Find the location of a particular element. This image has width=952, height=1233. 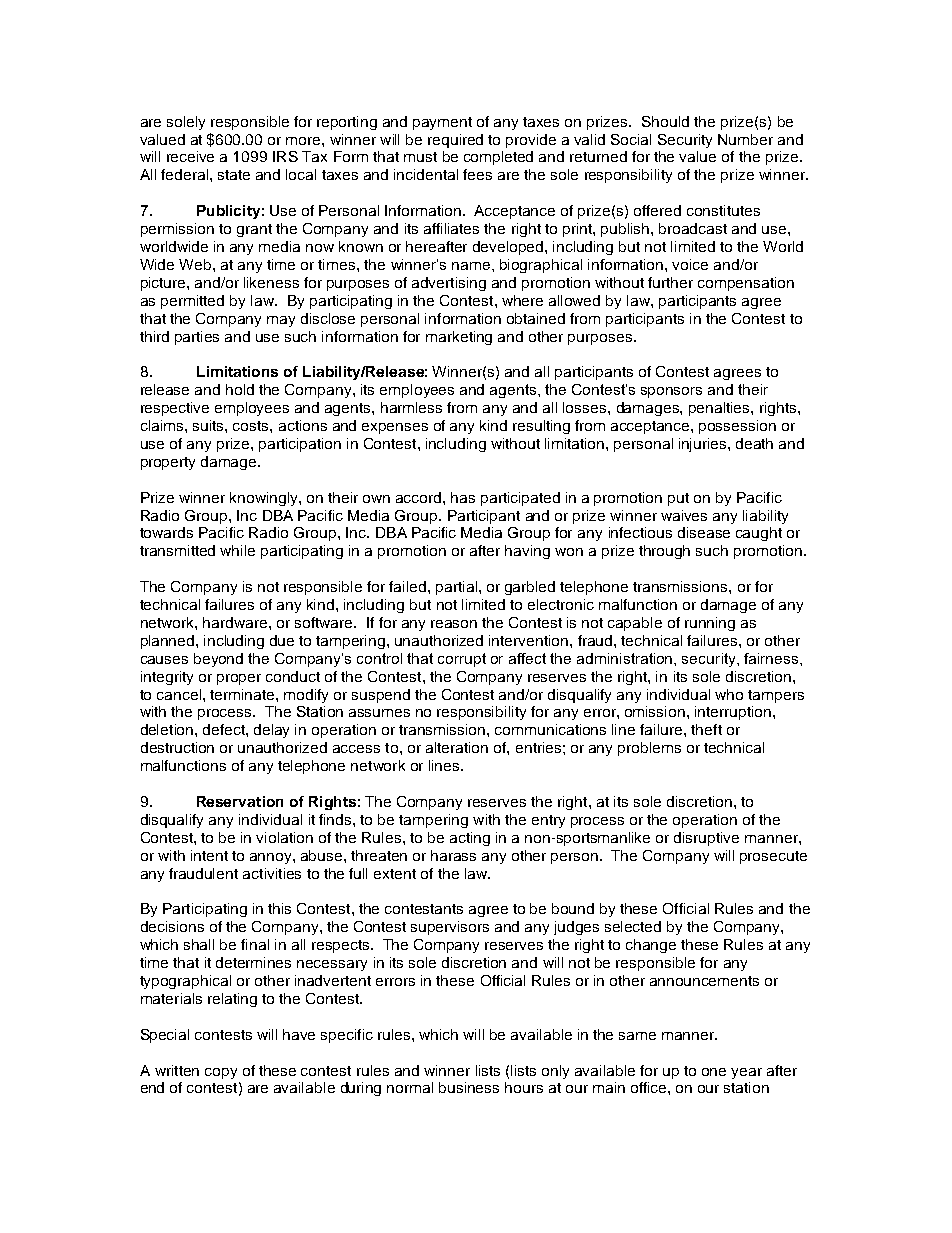

year is located at coordinates (746, 1073).
